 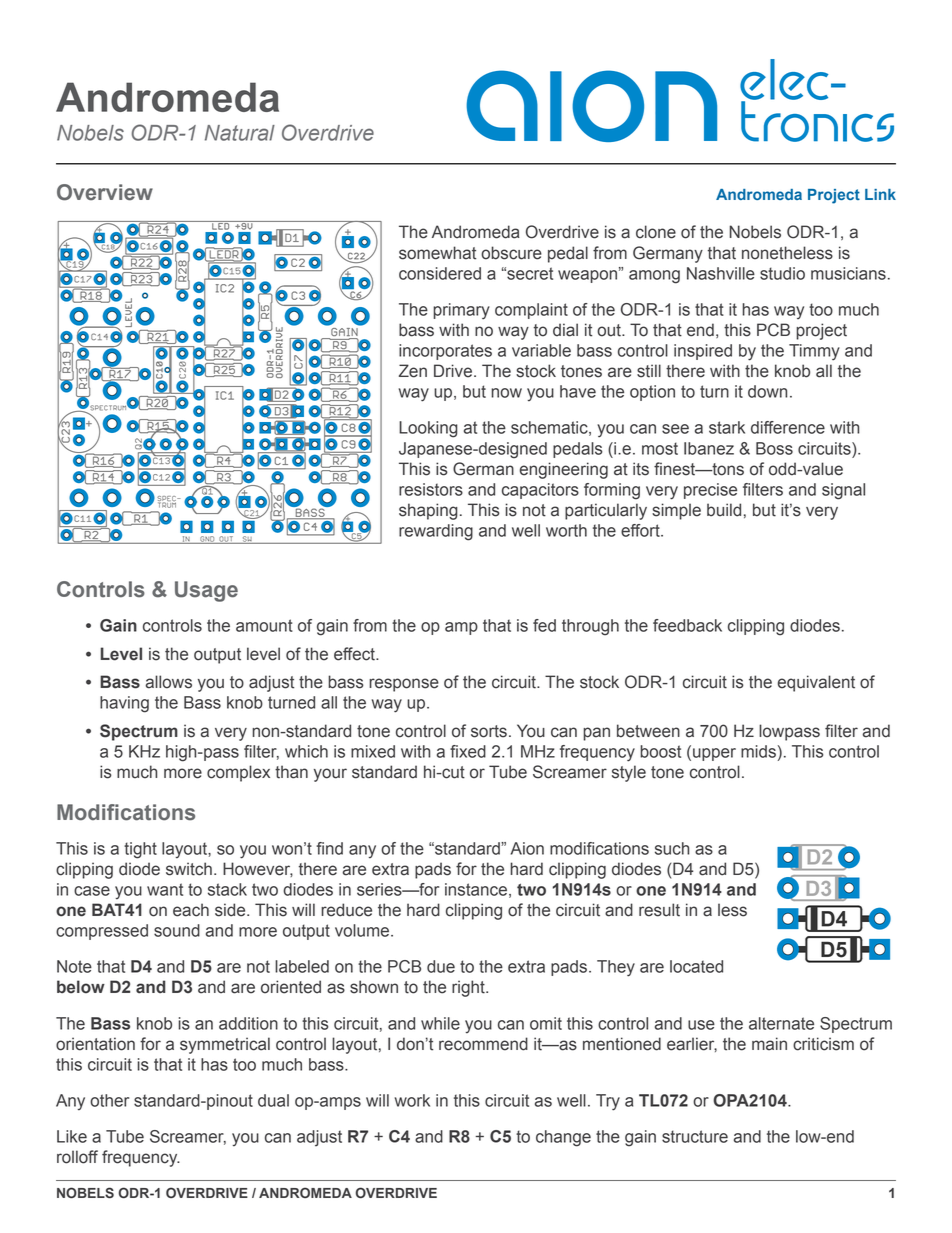 I want to click on obscure, so click(x=511, y=253).
